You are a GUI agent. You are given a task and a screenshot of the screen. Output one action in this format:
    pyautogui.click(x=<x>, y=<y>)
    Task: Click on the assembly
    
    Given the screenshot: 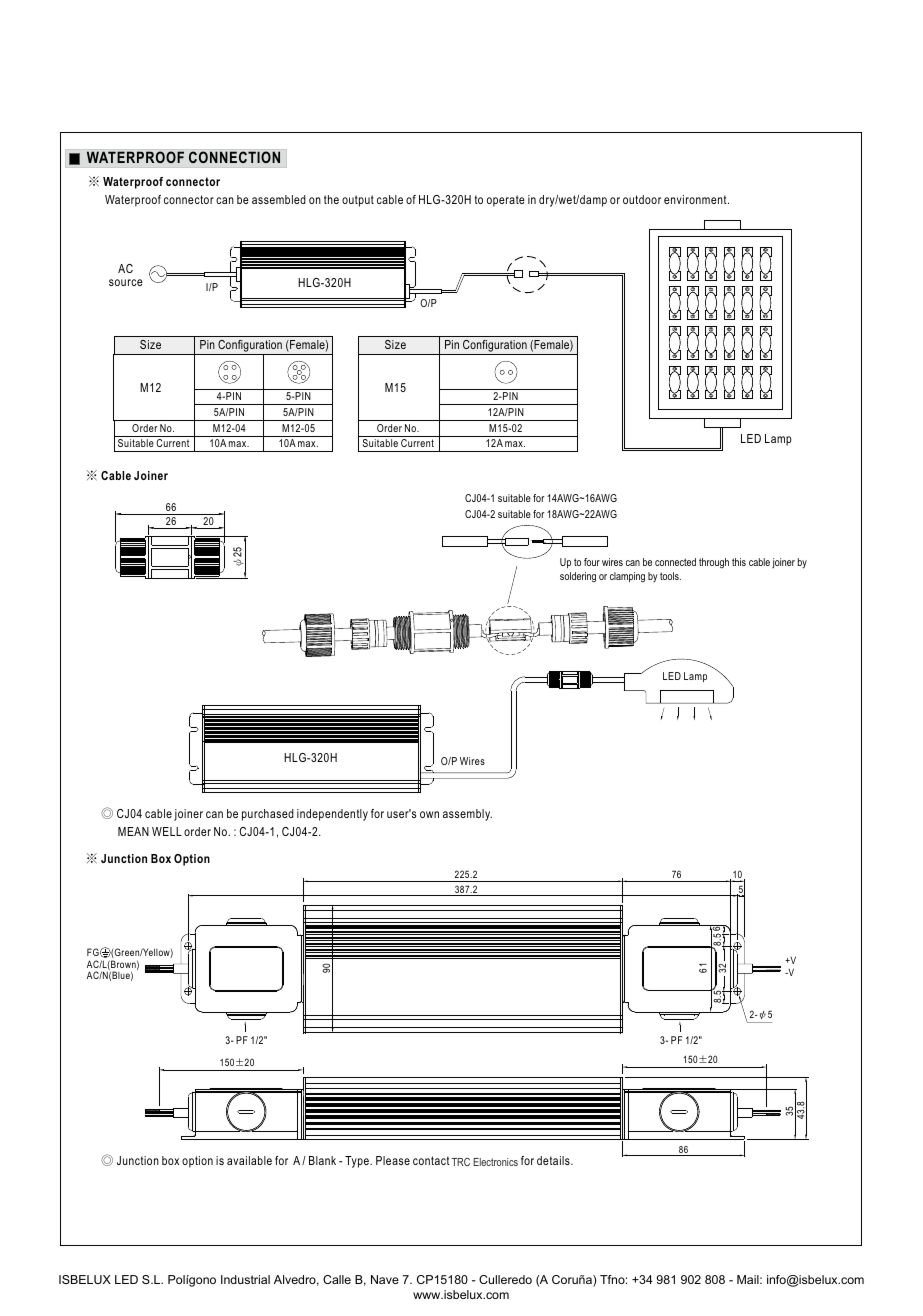 What is the action you would take?
    pyautogui.click(x=467, y=815)
